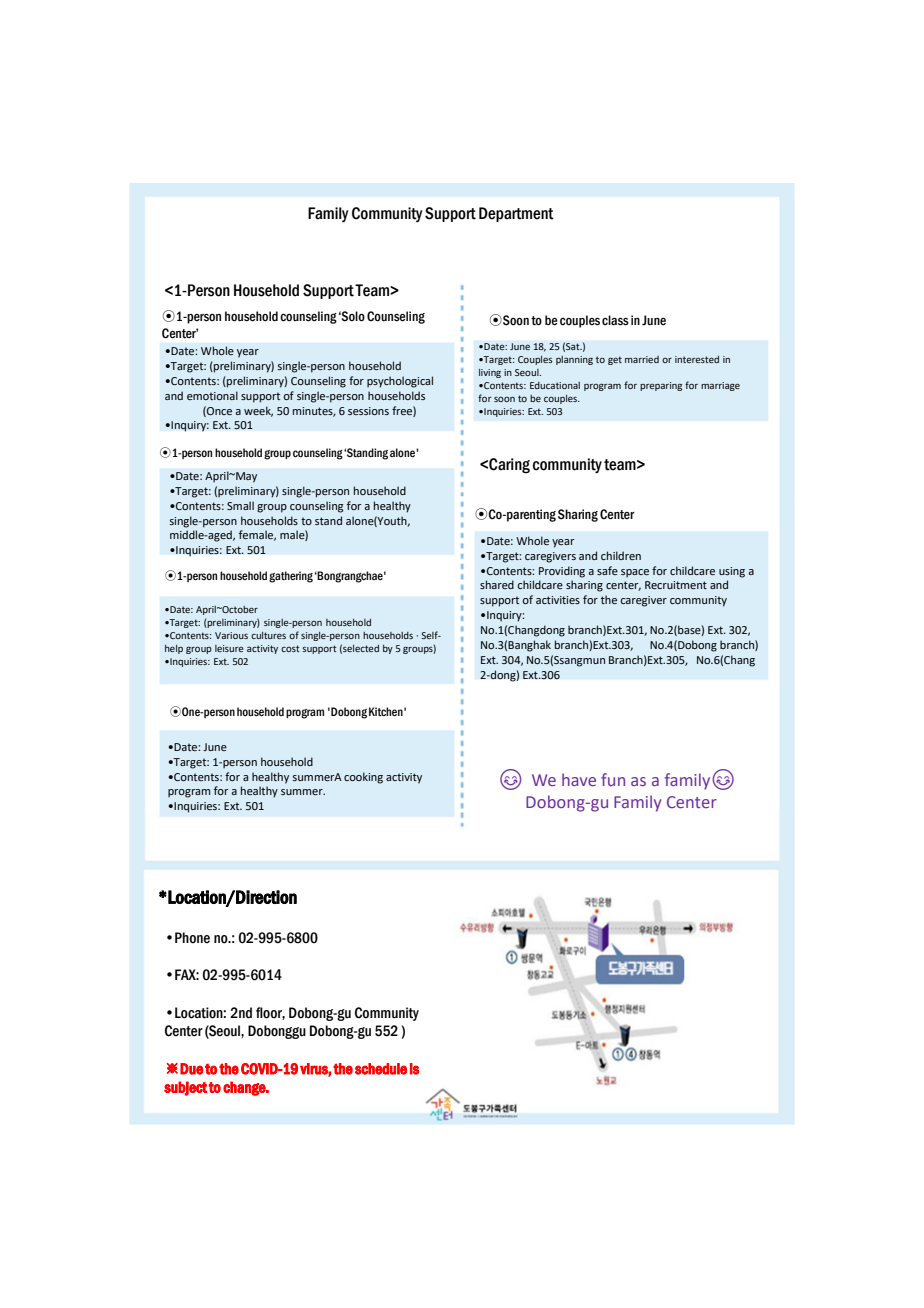 Image resolution: width=924 pixels, height=1308 pixels. I want to click on Phone, so click(192, 938).
